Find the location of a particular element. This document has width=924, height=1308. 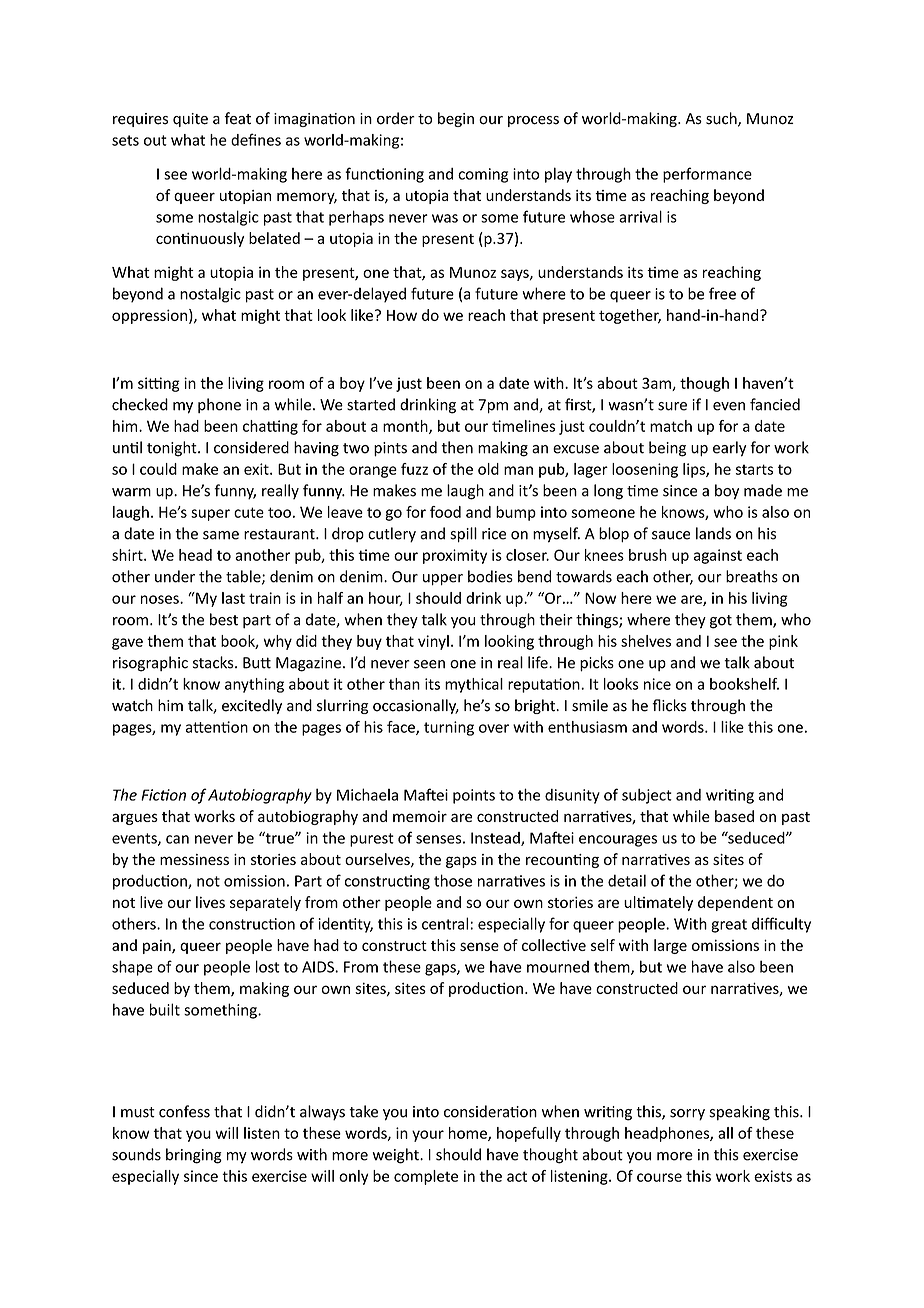

dependent is located at coordinates (735, 903).
